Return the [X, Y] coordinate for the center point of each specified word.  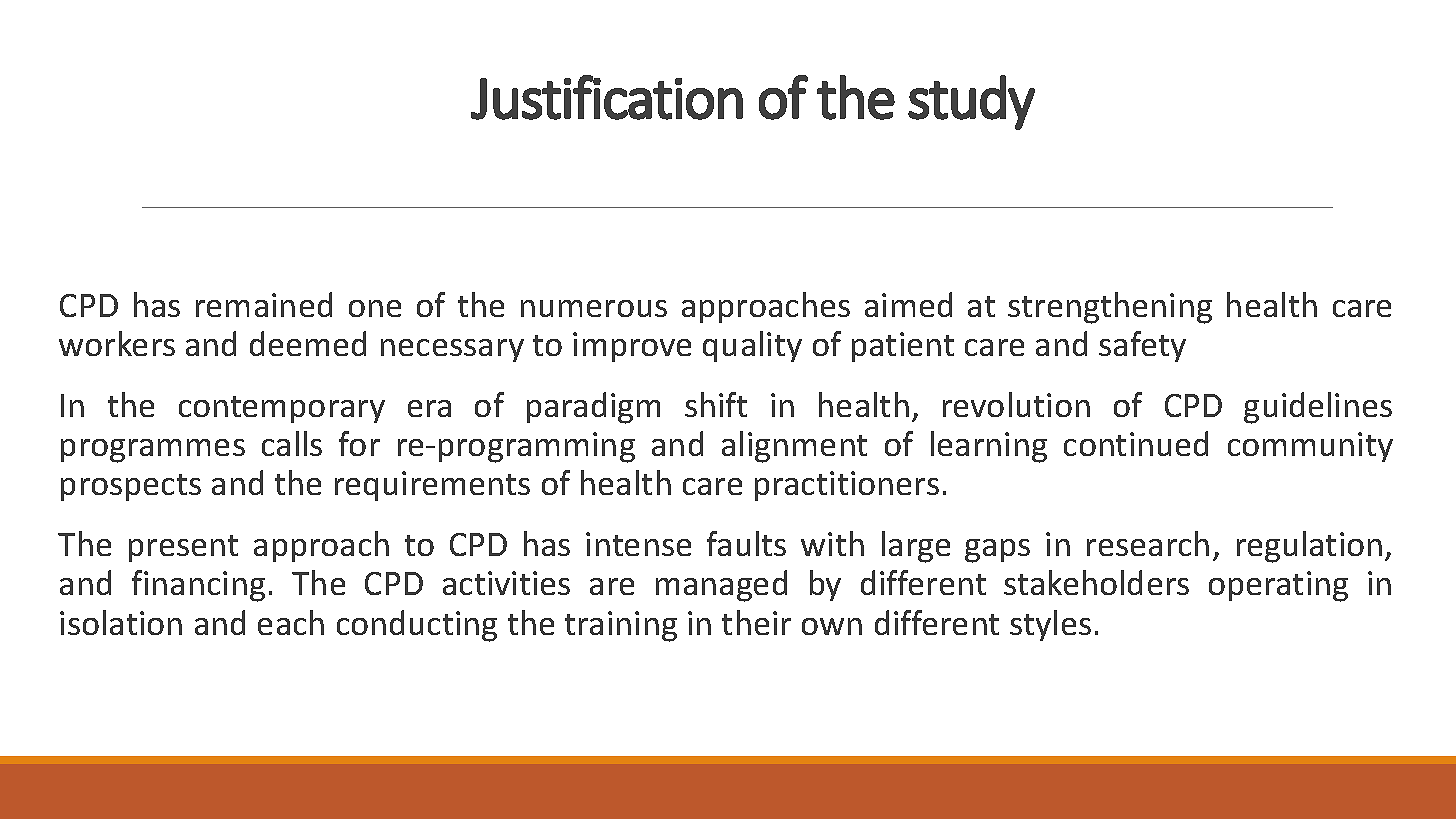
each [291, 622]
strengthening [1110, 308]
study [971, 102]
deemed [308, 343]
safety [1142, 346]
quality [752, 346]
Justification [607, 97]
